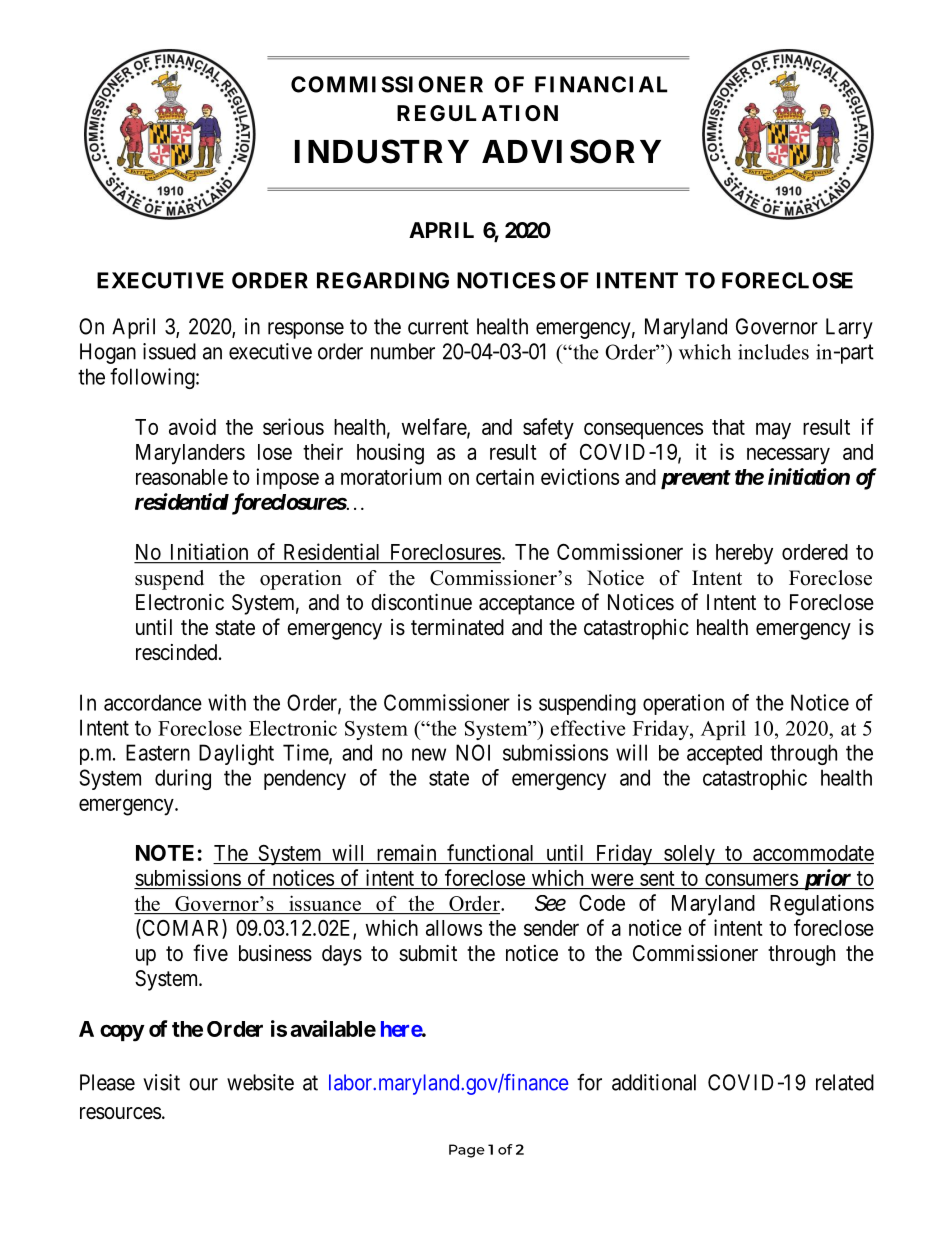 This screenshot has height=1233, width=952. I want to click on NOTE, so click(165, 852).
